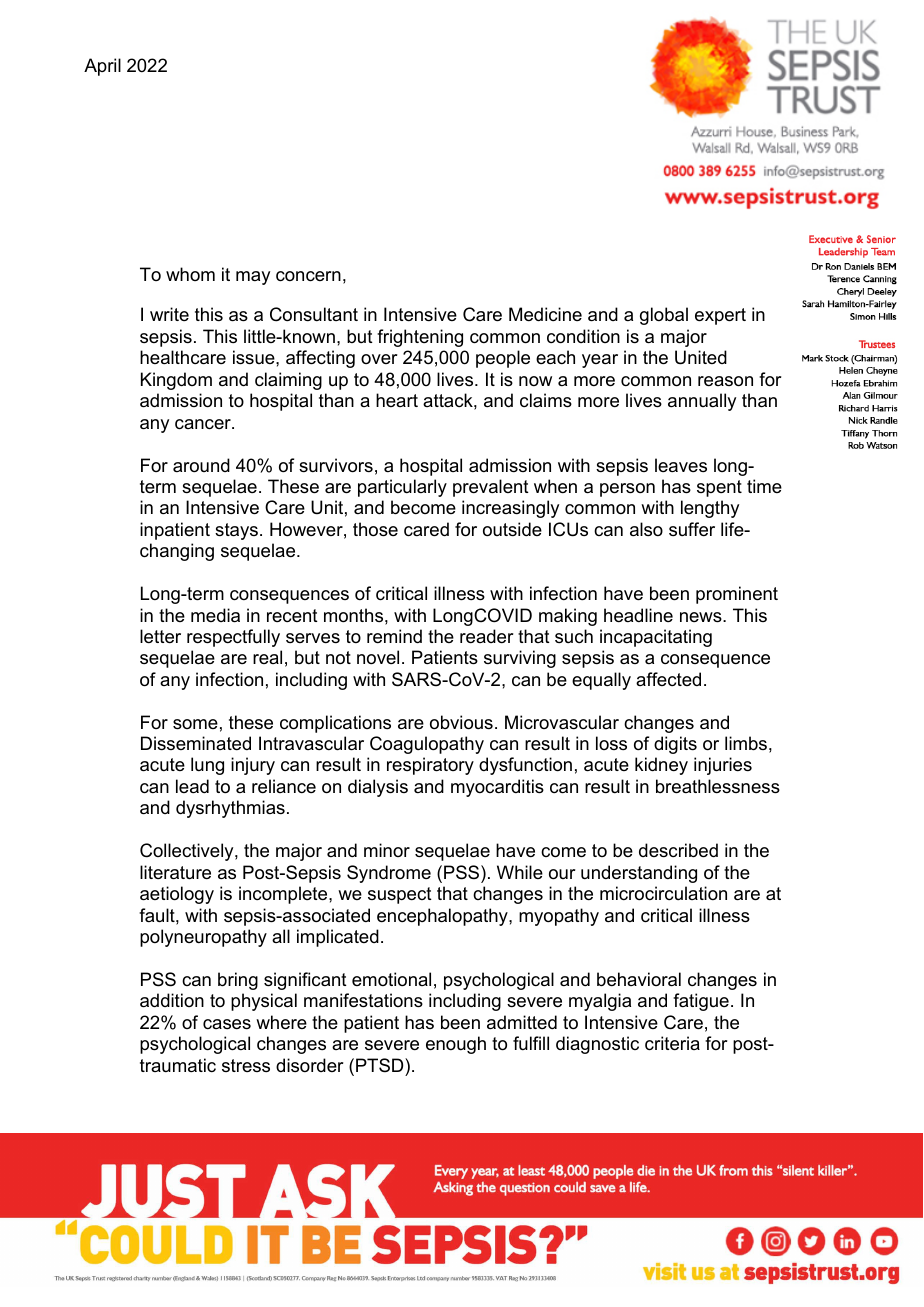  What do you see at coordinates (227, 1024) in the page?
I see `cases` at bounding box center [227, 1024].
